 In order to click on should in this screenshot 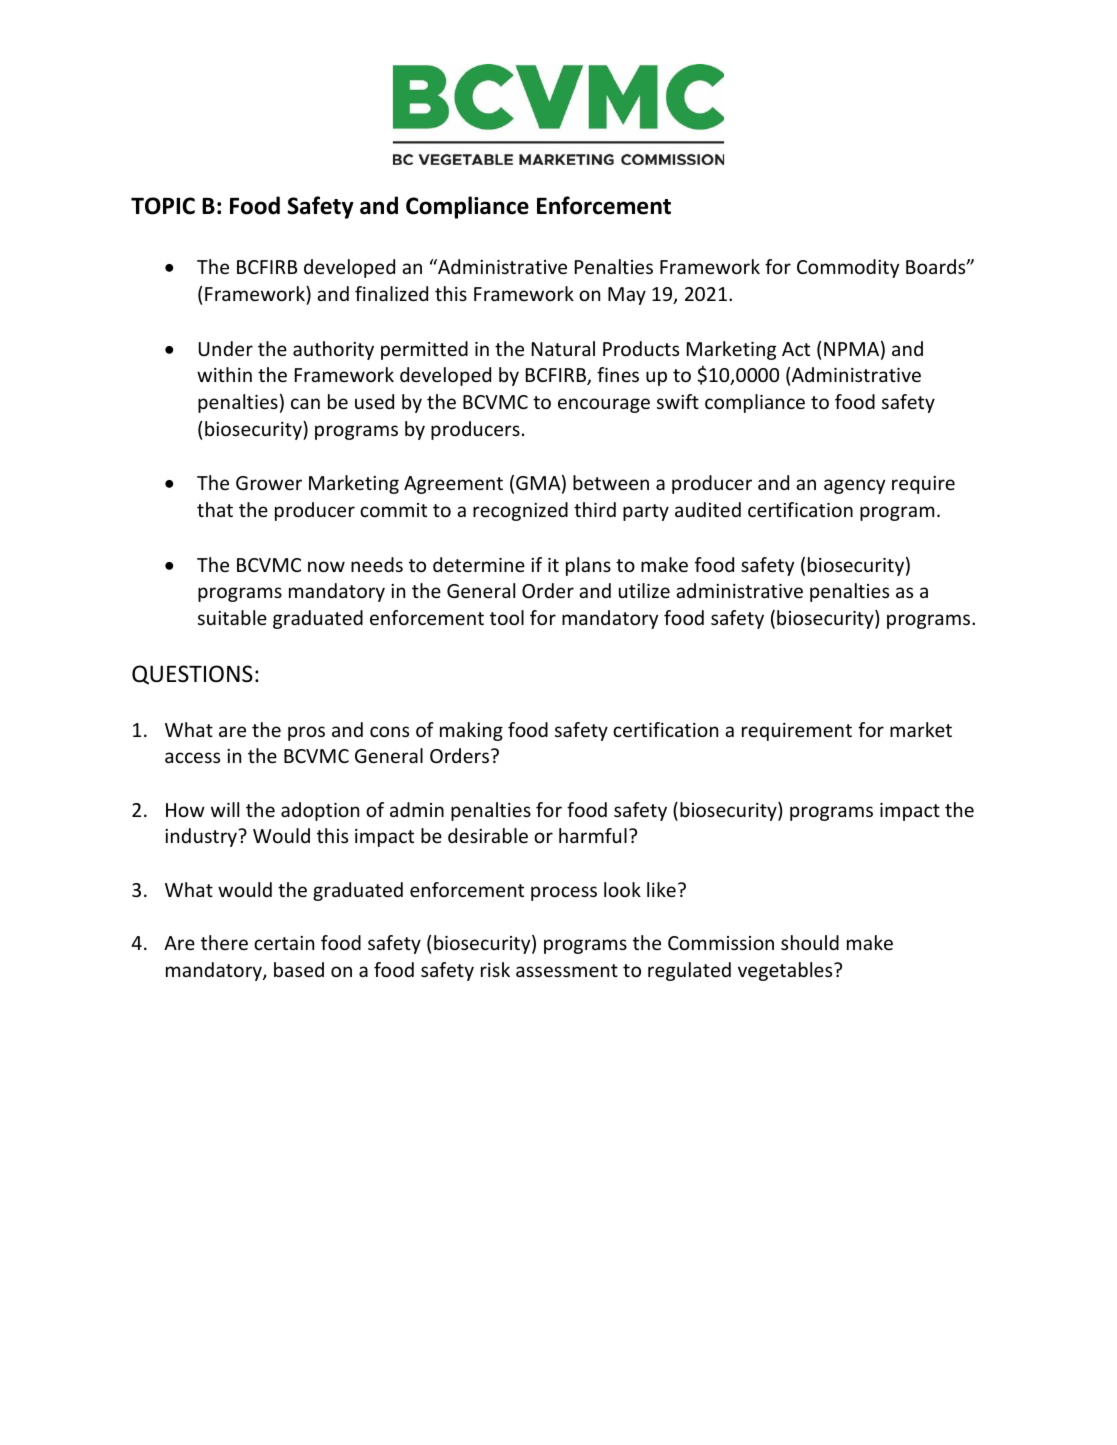, I will do `click(810, 942)`.
